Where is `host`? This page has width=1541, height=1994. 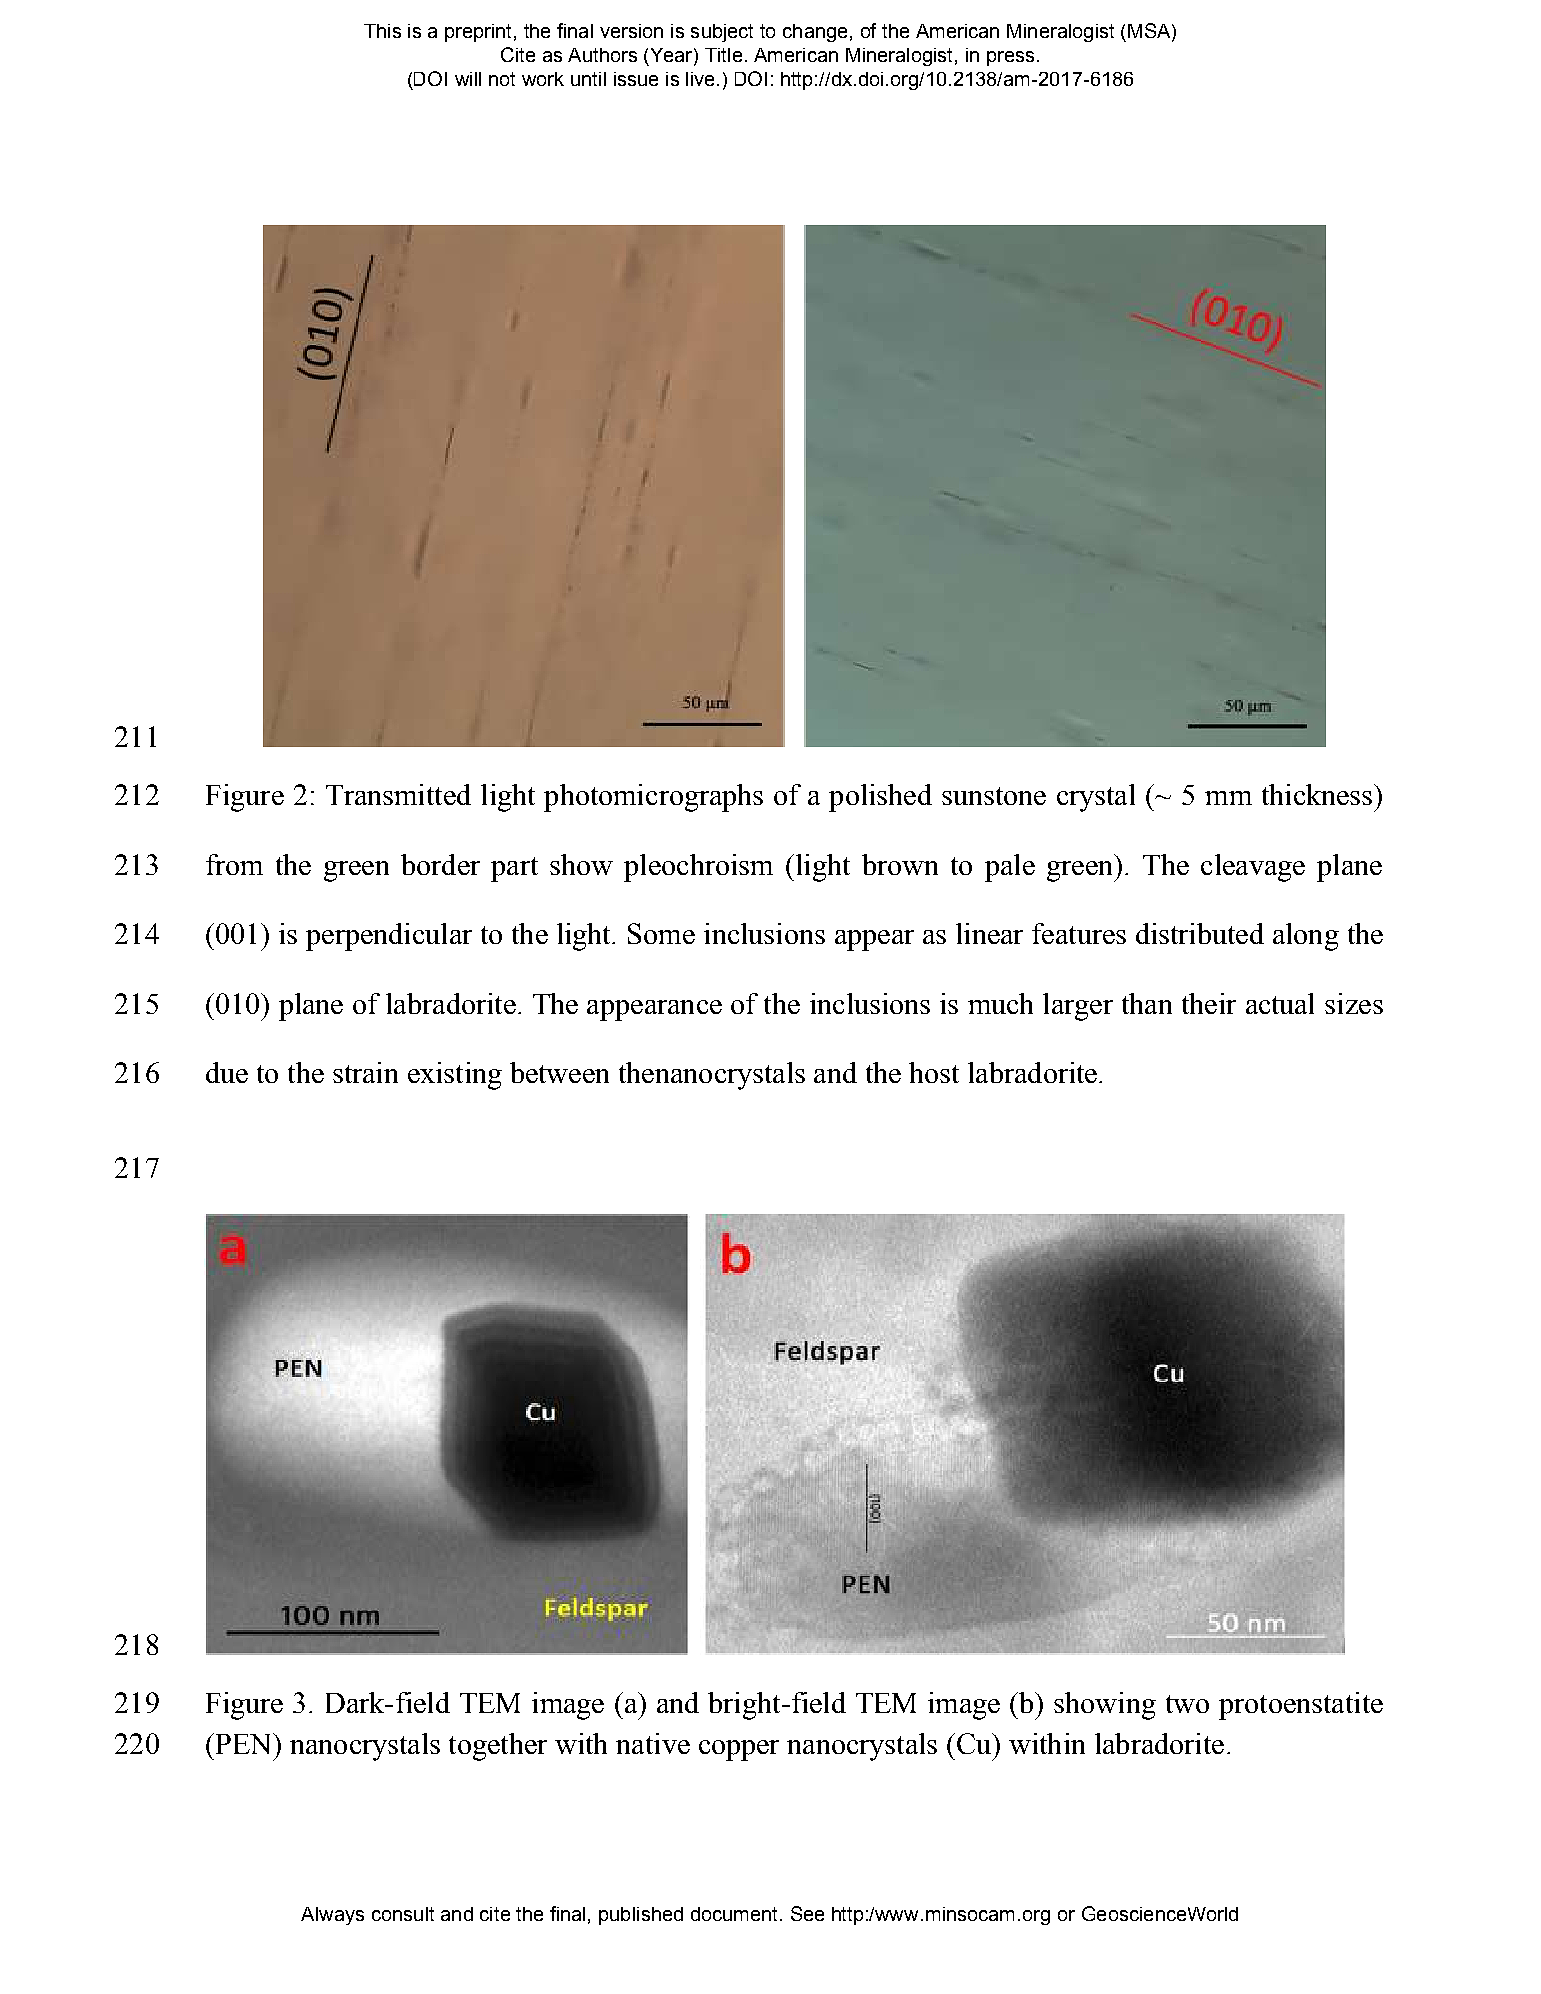
host is located at coordinates (934, 1072).
